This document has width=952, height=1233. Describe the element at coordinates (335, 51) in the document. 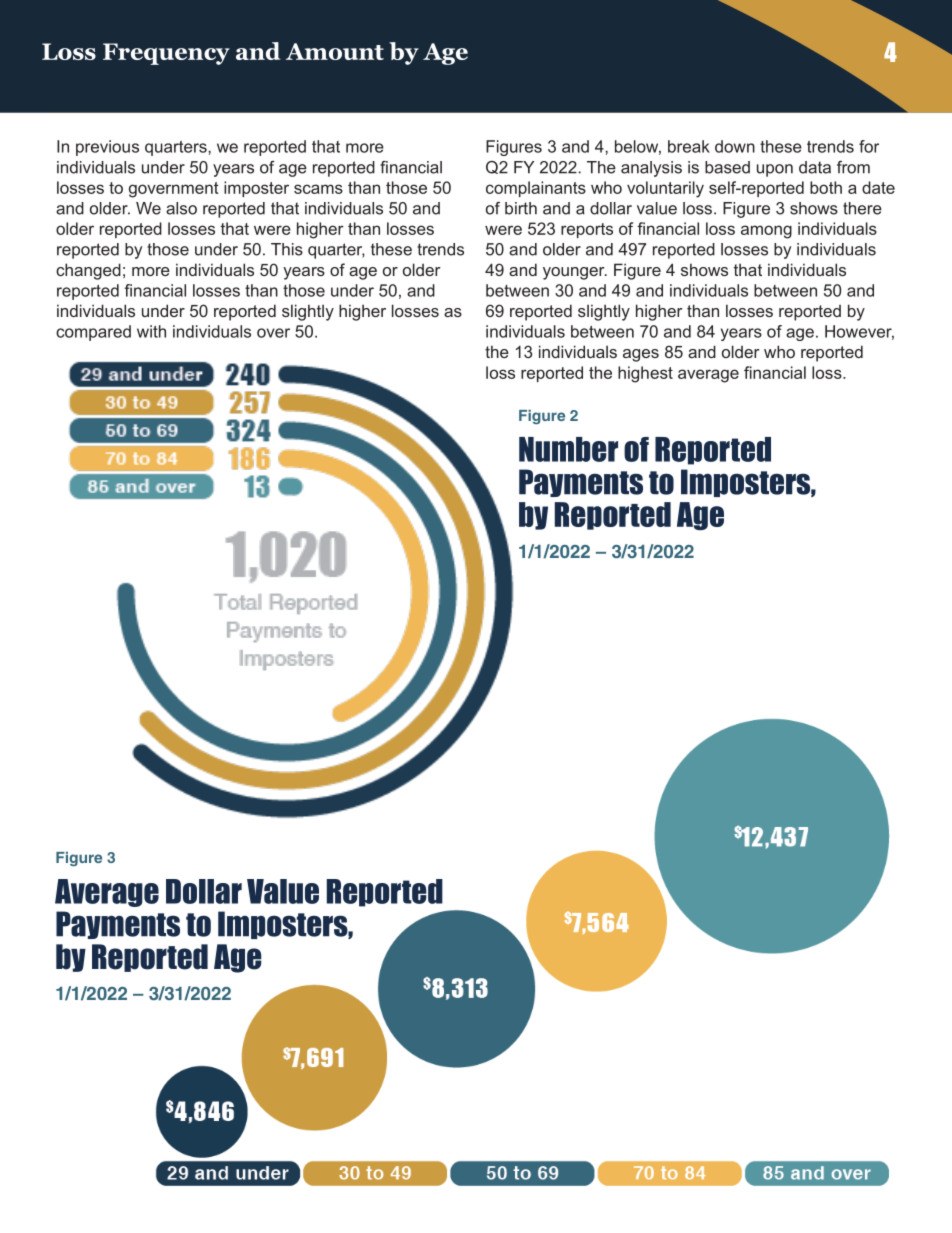

I see `Amount` at that location.
